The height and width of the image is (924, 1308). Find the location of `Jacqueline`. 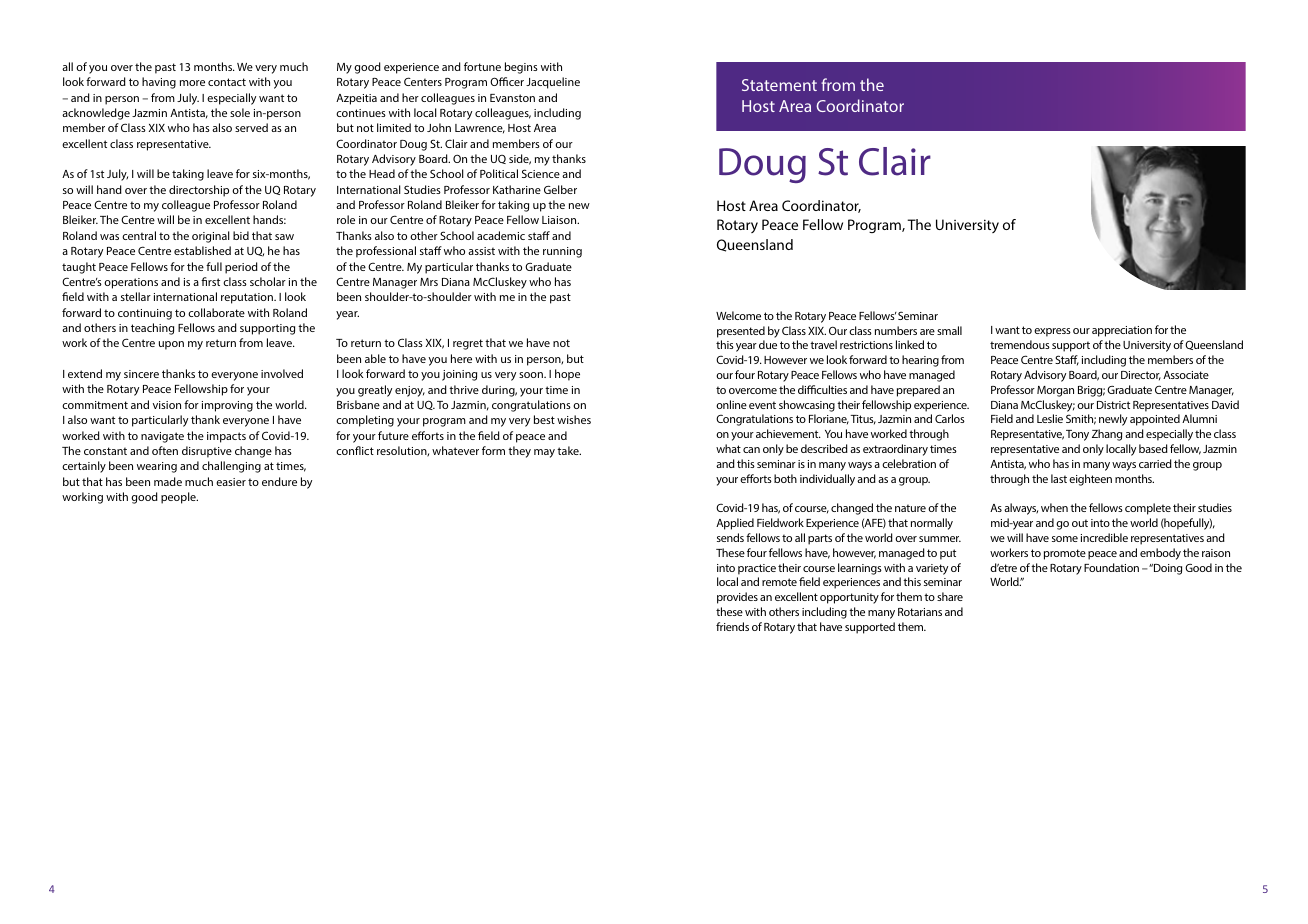

Jacqueline is located at coordinates (553, 83).
